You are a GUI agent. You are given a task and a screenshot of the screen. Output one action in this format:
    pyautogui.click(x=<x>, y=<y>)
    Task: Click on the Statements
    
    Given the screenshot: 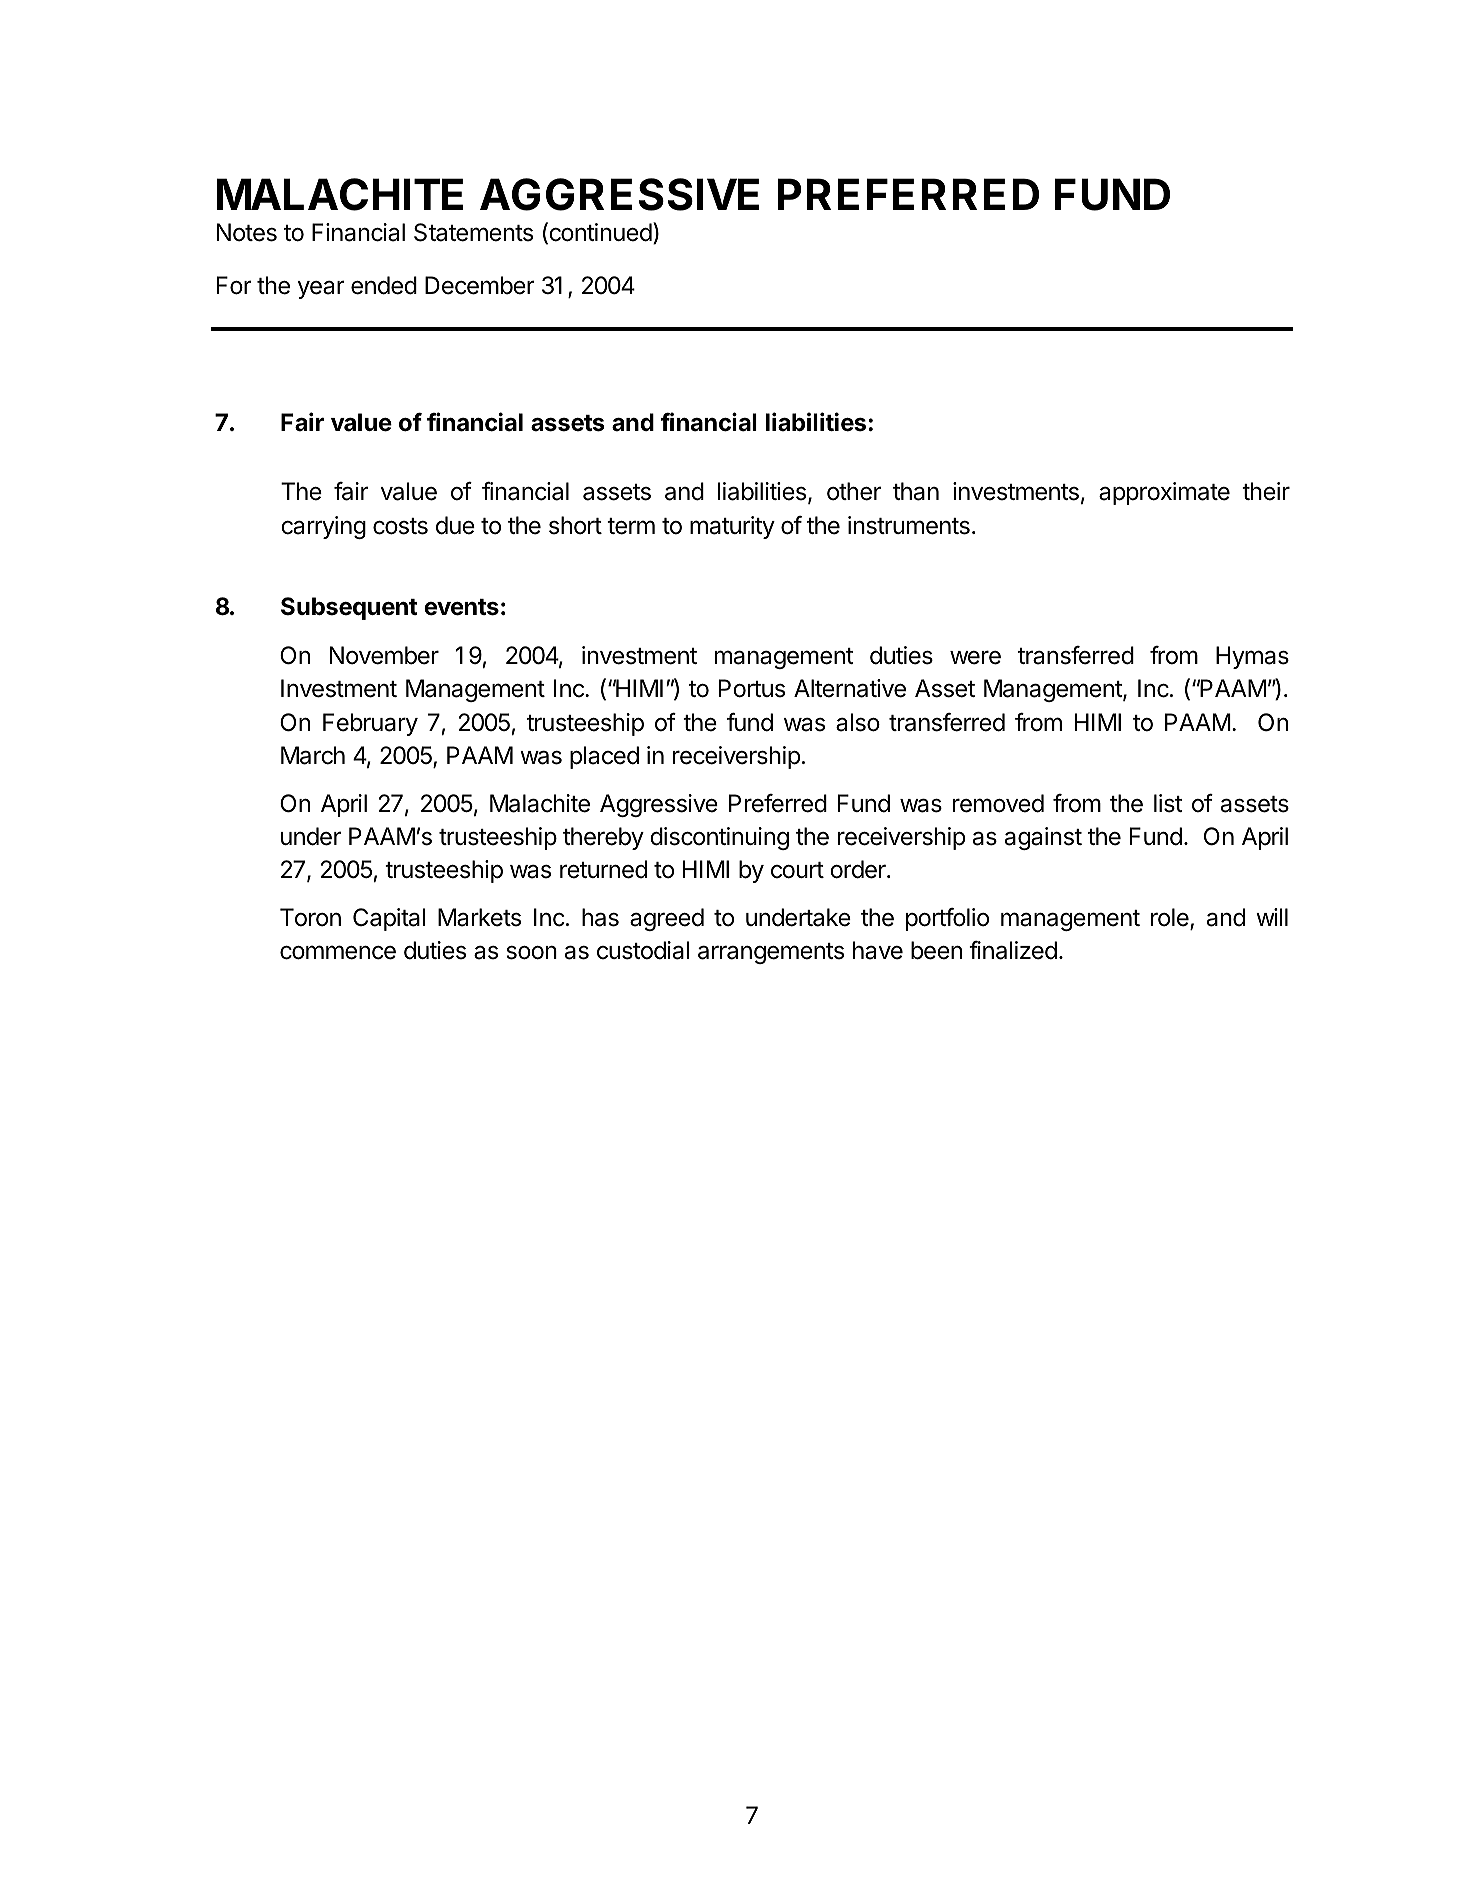 What is the action you would take?
    pyautogui.click(x=473, y=232)
